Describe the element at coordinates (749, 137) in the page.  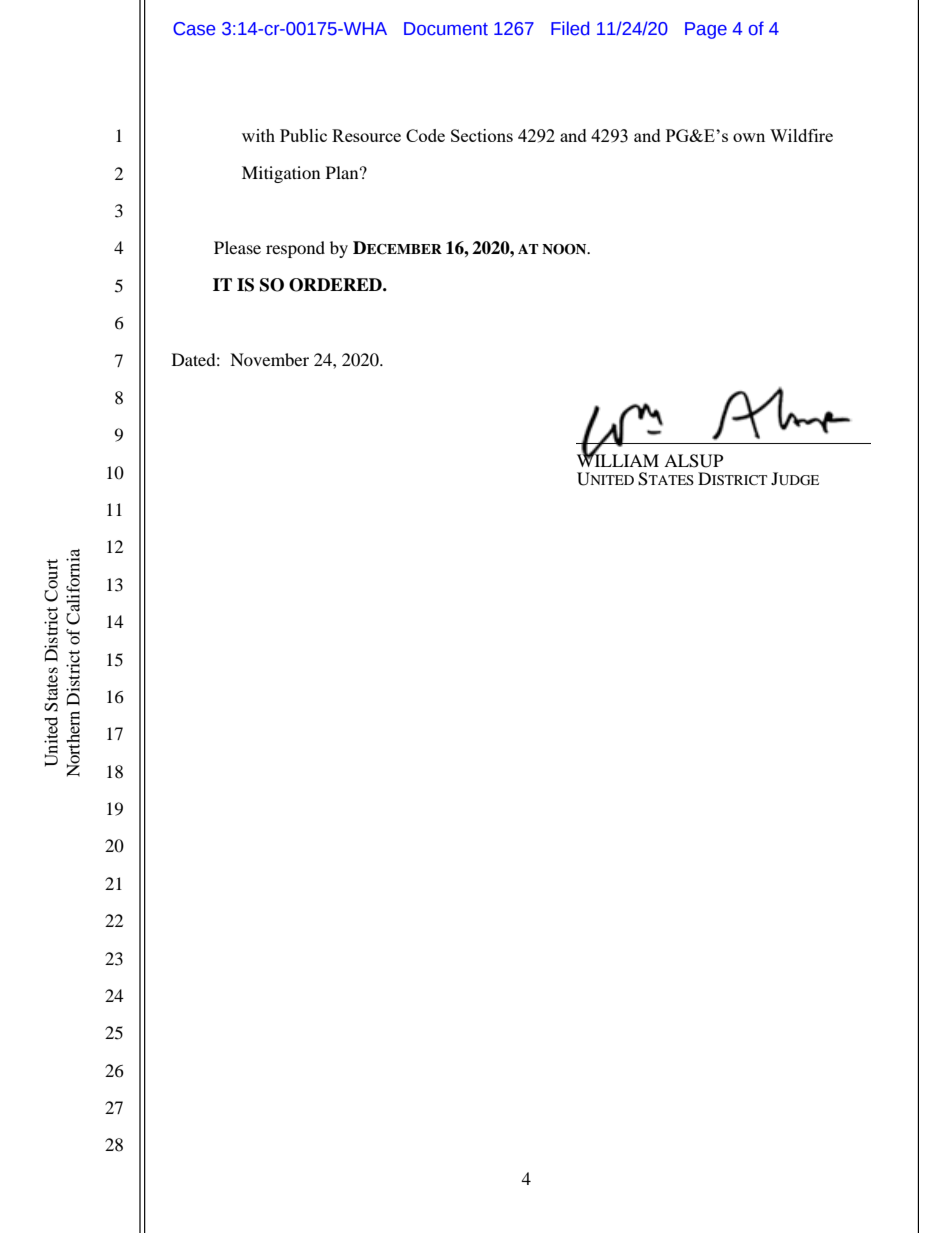
I see `own` at that location.
